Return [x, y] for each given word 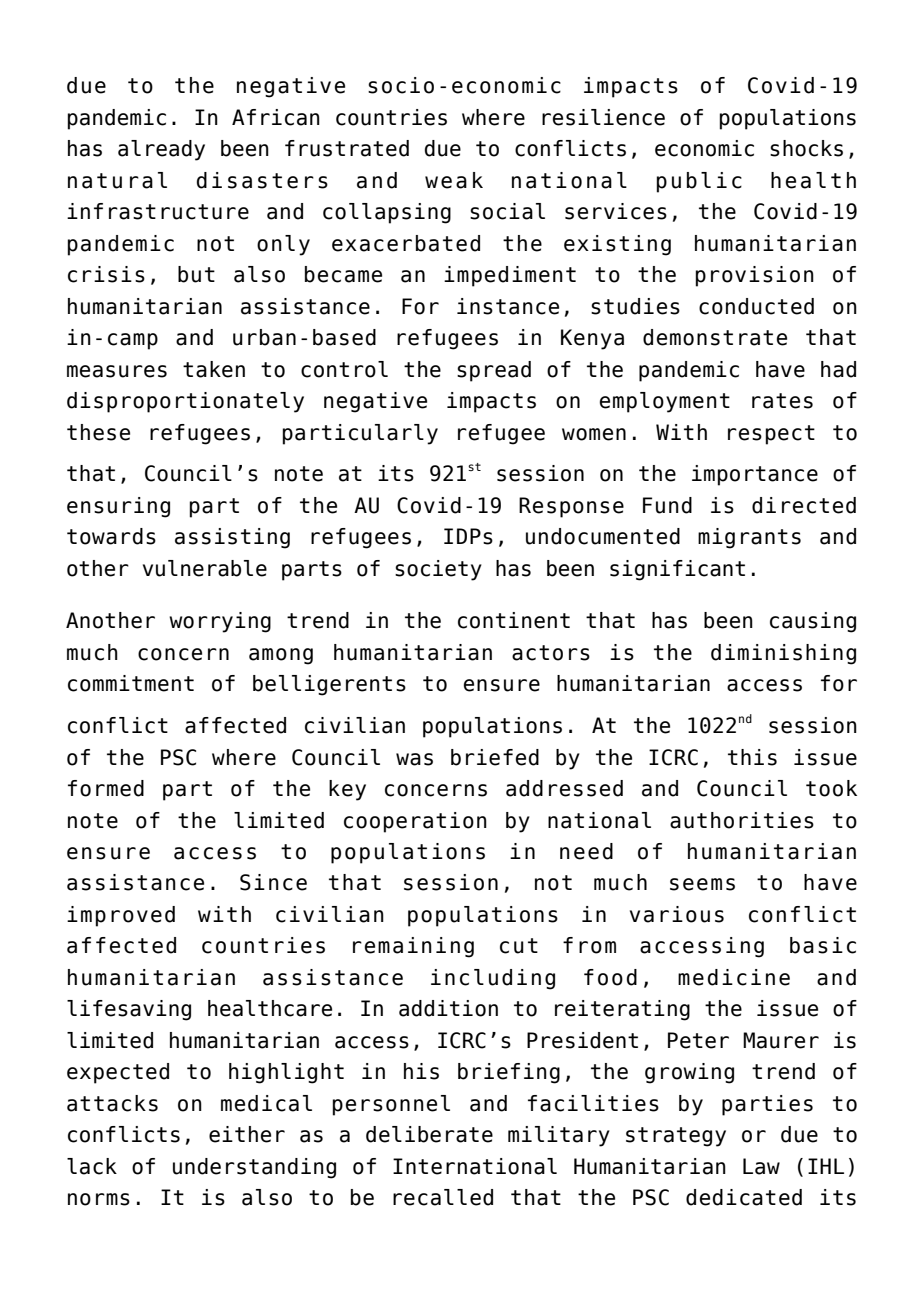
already [161, 150]
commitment [131, 683]
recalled [443, 1197]
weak [454, 180]
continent [514, 620]
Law [761, 1166]
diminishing [783, 654]
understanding [254, 1168]
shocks [806, 148]
